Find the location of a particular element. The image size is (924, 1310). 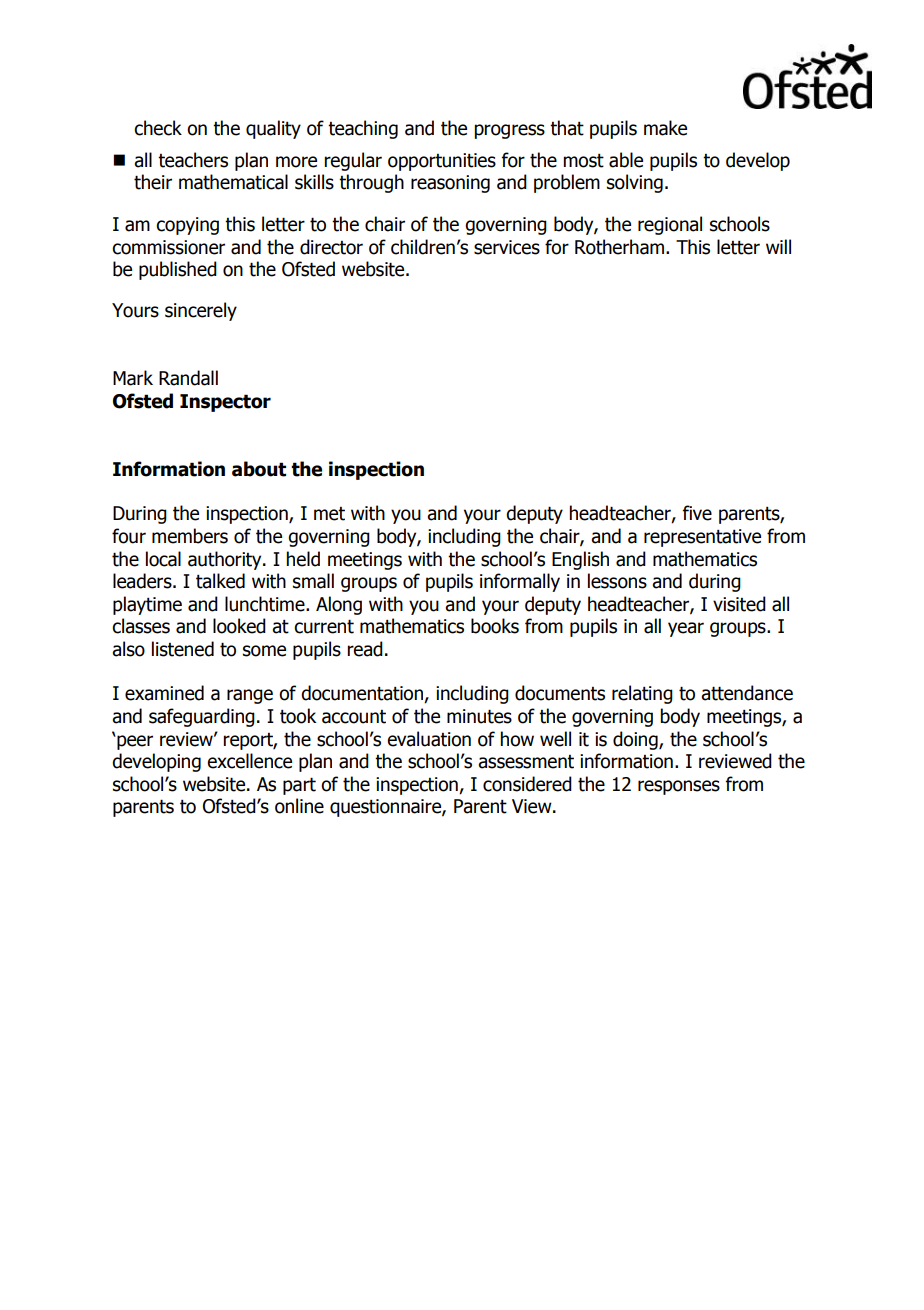

excellence is located at coordinates (249, 761).
